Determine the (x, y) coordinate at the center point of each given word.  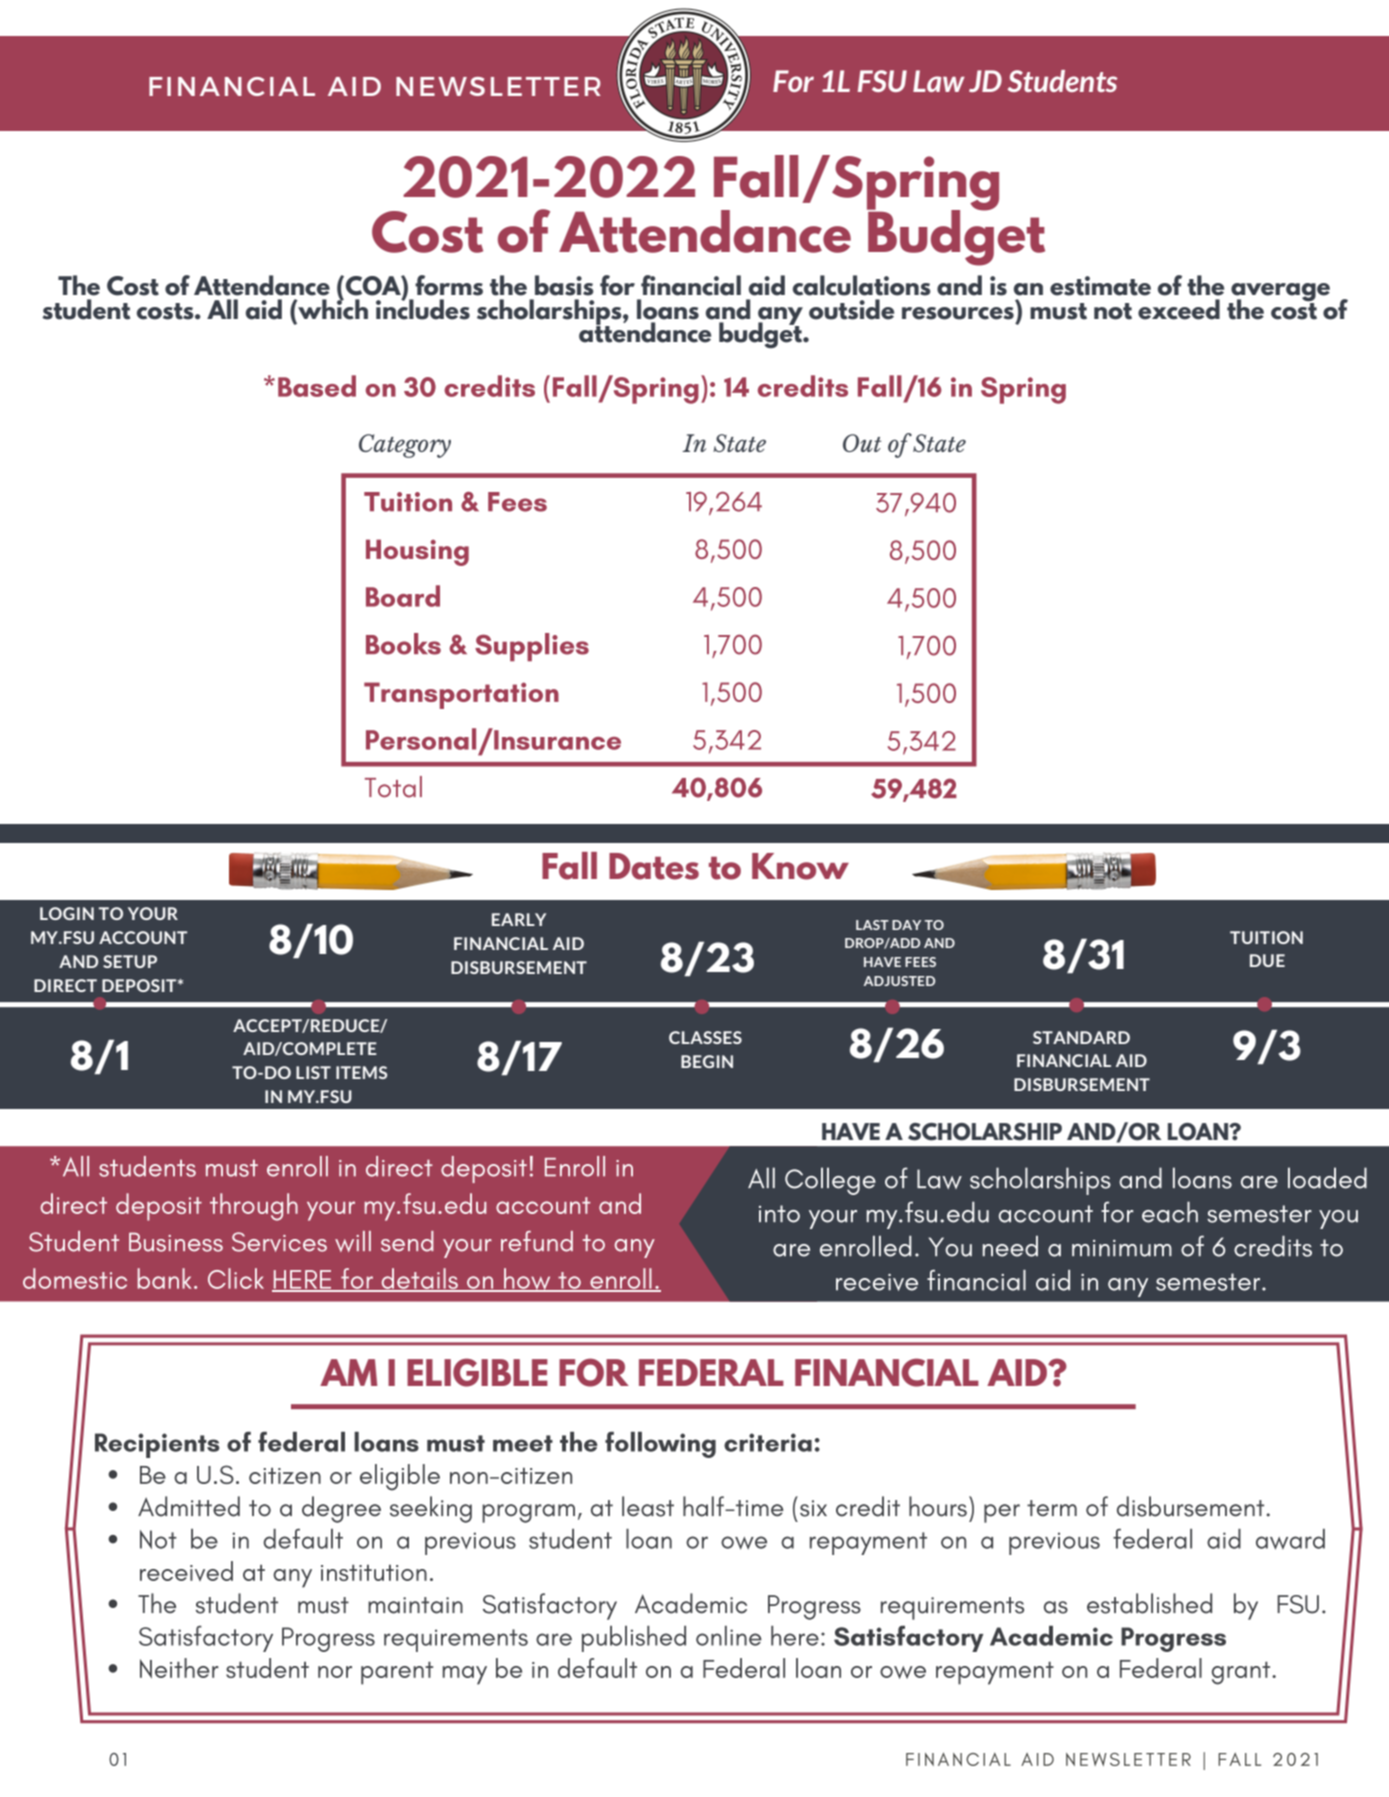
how (527, 1280)
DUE (1267, 960)
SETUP (130, 961)
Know (800, 866)
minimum (1122, 1248)
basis (564, 285)
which (332, 308)
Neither (179, 1668)
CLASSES (705, 1037)
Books (403, 644)
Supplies (532, 647)
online (729, 1636)
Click (236, 1278)
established (1149, 1603)
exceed (1179, 309)
